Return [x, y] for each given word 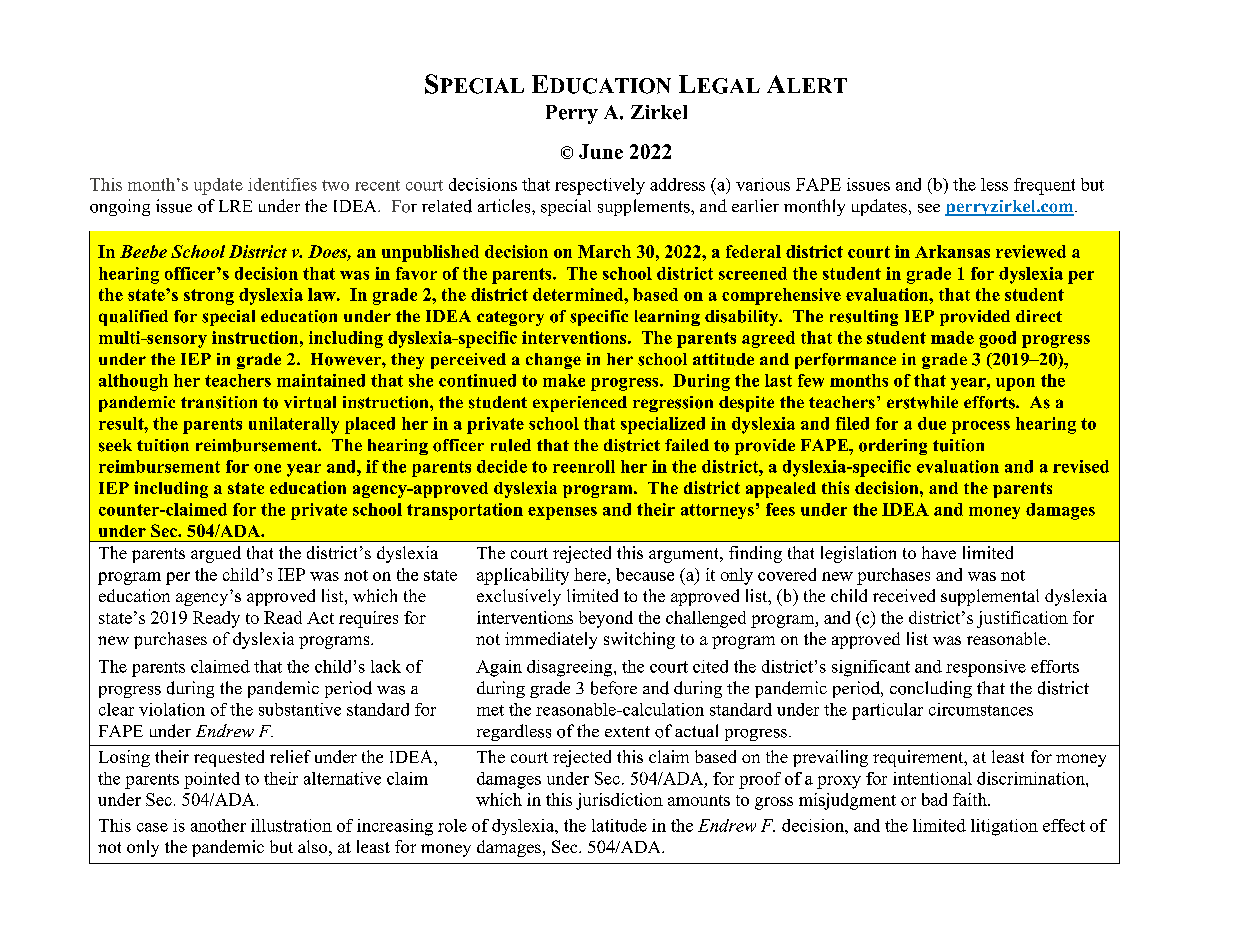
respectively [600, 186]
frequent [1044, 186]
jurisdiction [619, 801]
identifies [282, 184]
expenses [562, 513]
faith [971, 799]
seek [115, 445]
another [218, 825]
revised [1081, 466]
